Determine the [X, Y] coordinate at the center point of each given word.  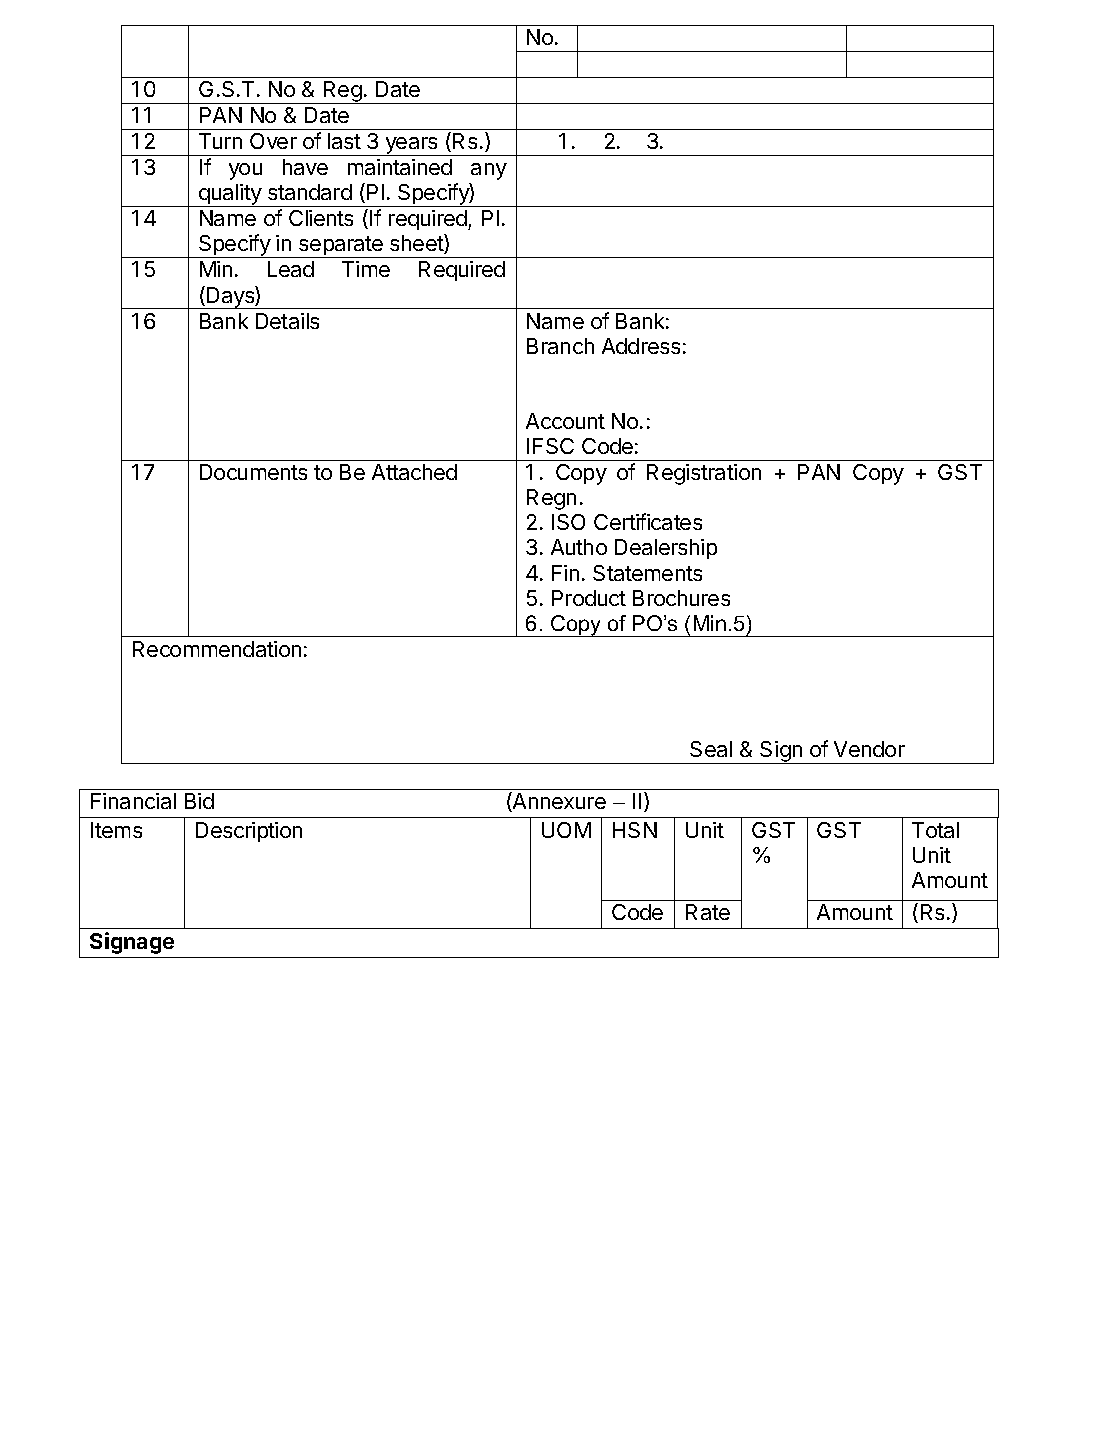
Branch [560, 346]
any [489, 171]
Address [641, 346]
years [411, 146]
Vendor [869, 749]
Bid [199, 801]
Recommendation [217, 649]
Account [565, 421]
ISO [568, 522]
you [245, 171]
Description [249, 832]
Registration [704, 474]
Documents [253, 472]
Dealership [666, 549]
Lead [291, 269]
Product [589, 598]
